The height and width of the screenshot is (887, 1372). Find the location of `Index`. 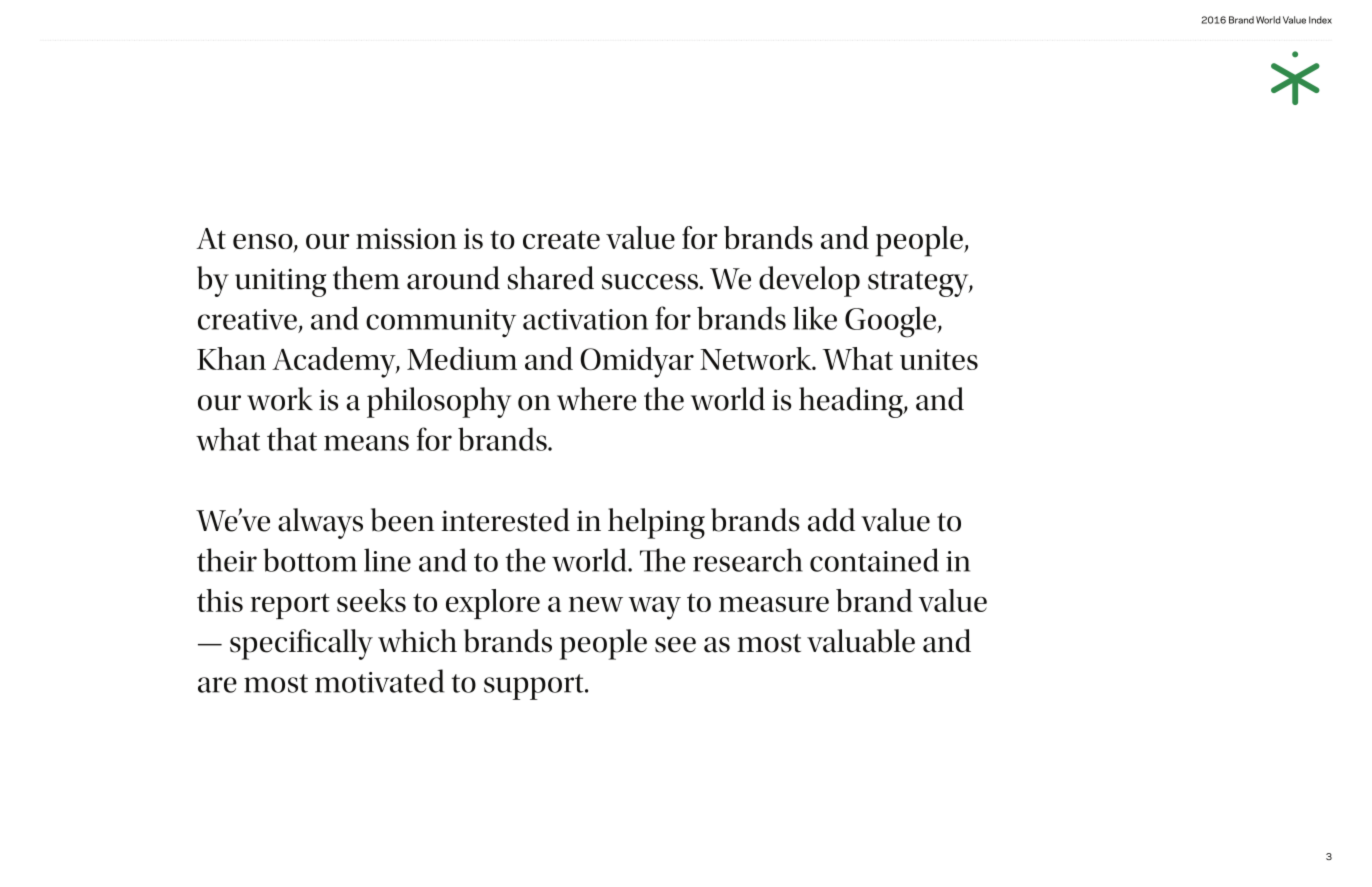

Index is located at coordinates (1320, 20).
